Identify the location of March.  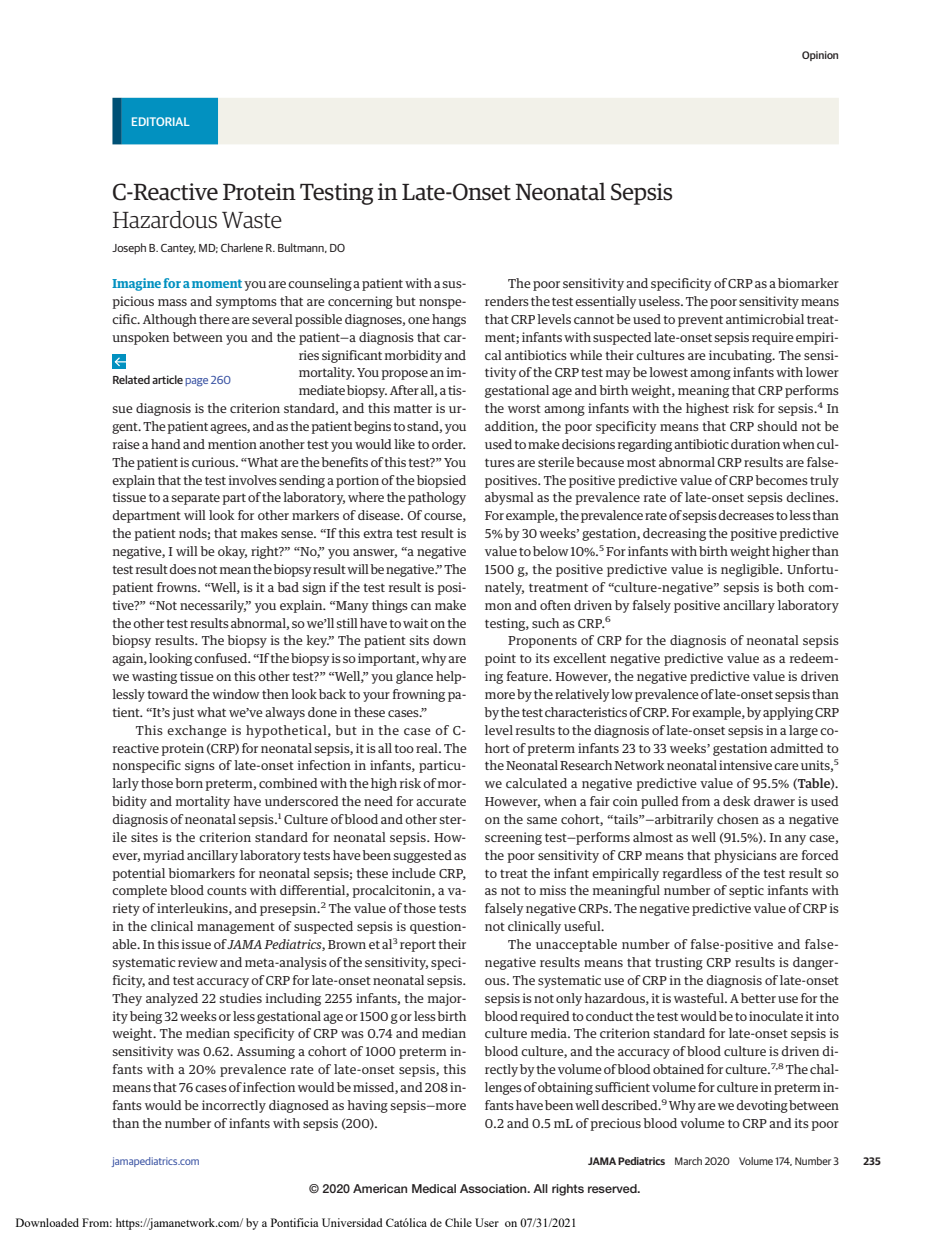
(688, 1161).
